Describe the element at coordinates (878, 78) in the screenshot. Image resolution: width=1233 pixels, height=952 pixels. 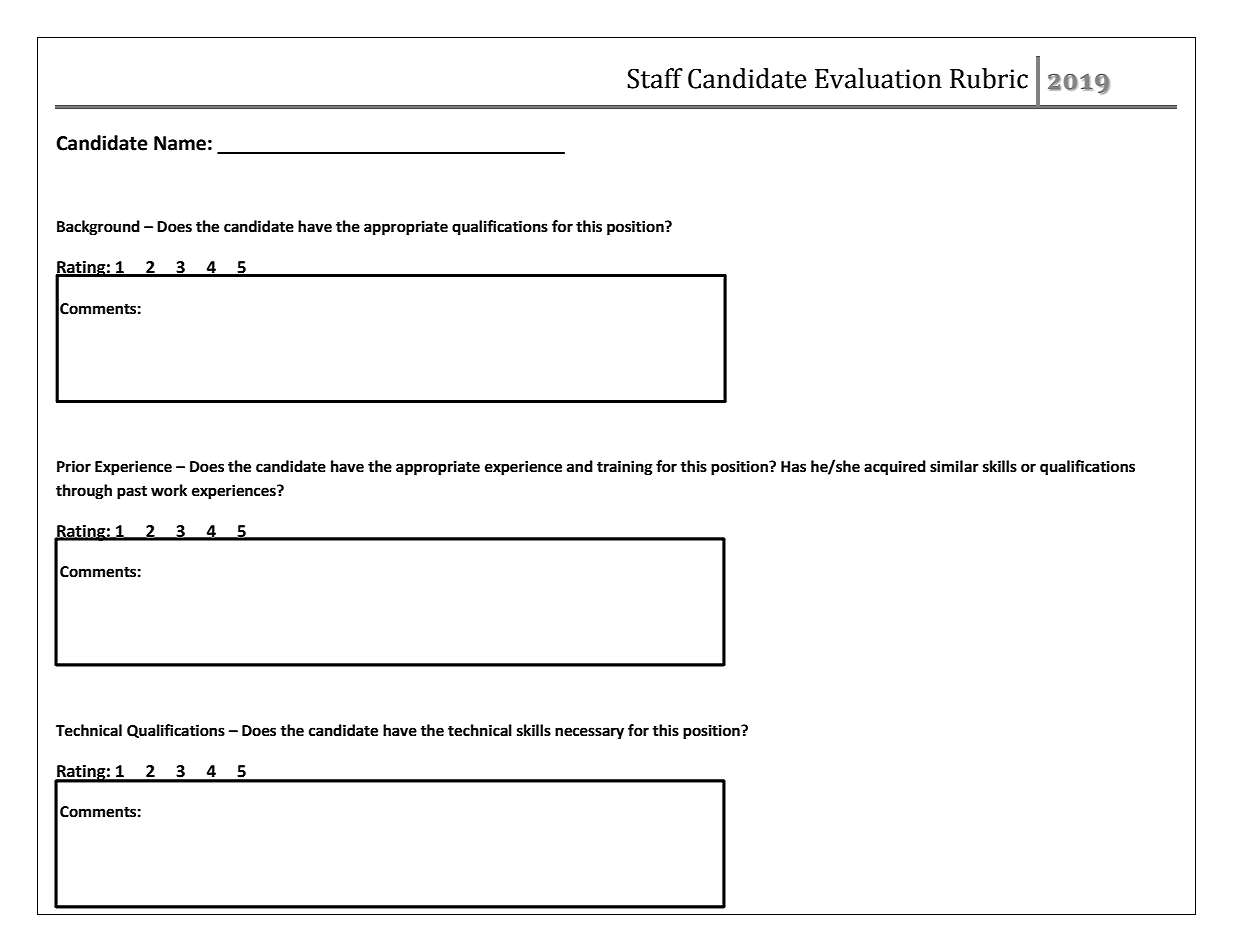
I see `Evaluation` at that location.
